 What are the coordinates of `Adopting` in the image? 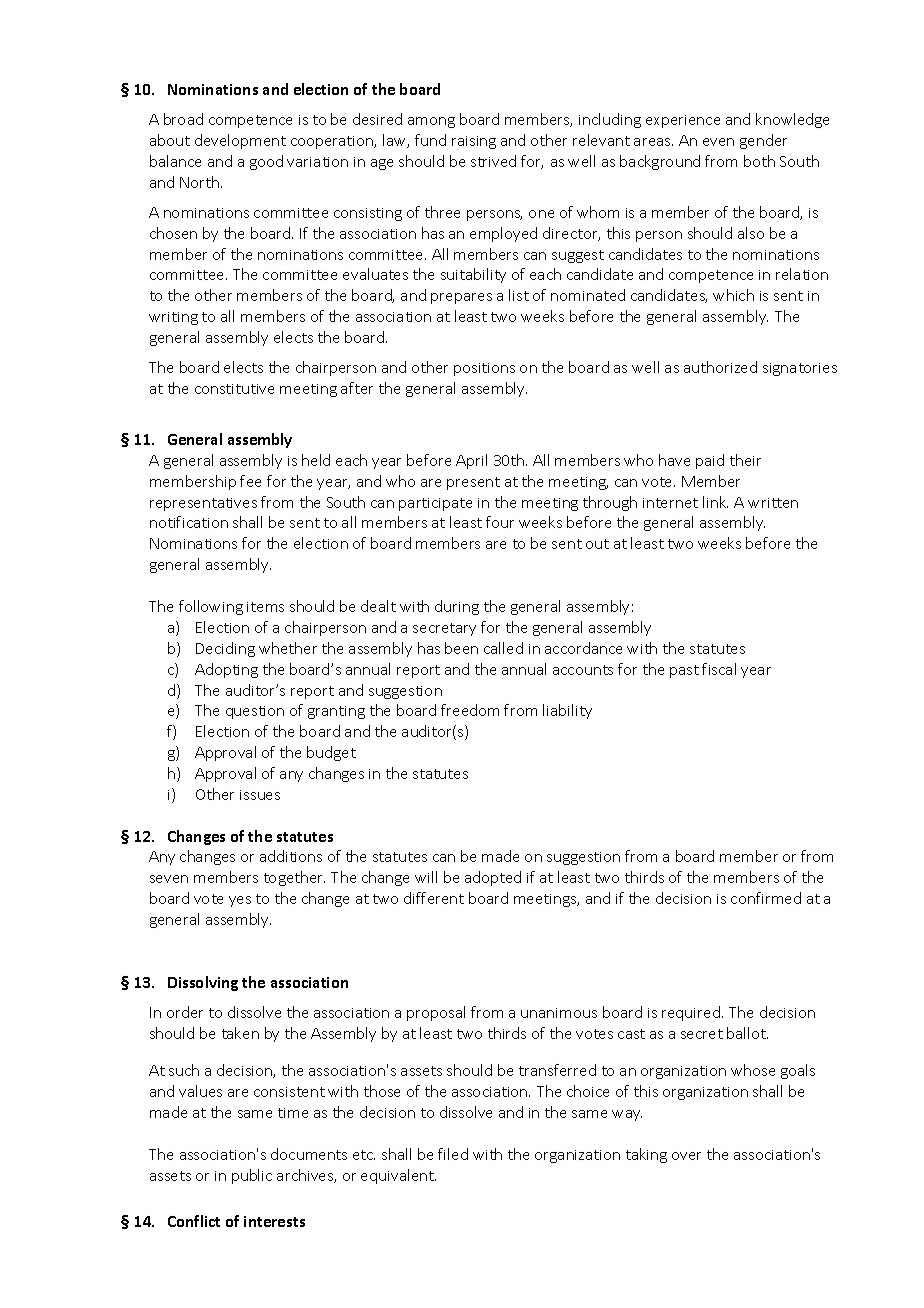 It's located at (226, 670).
